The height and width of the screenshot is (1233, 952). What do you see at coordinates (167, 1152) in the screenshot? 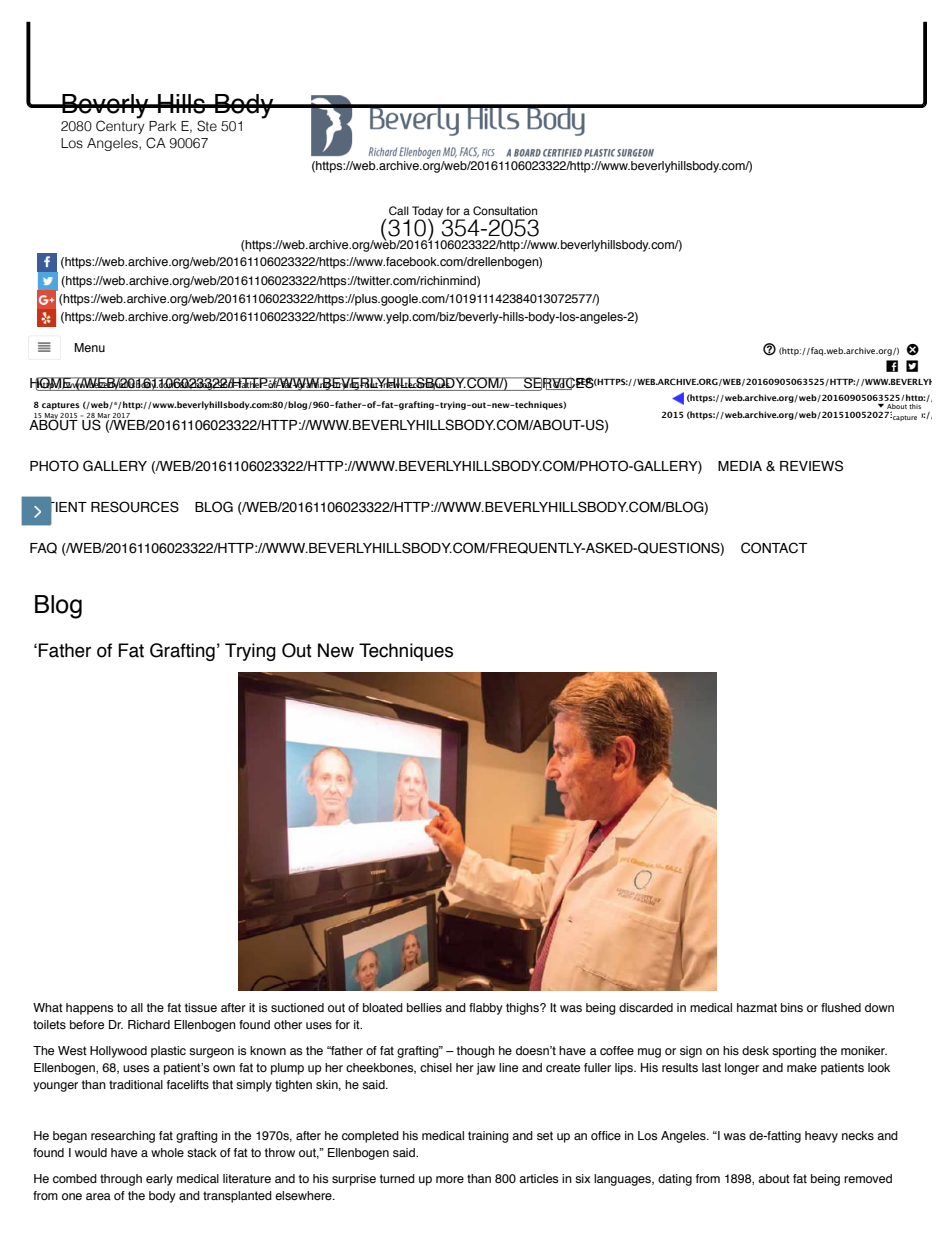
I see `whole` at bounding box center [167, 1152].
